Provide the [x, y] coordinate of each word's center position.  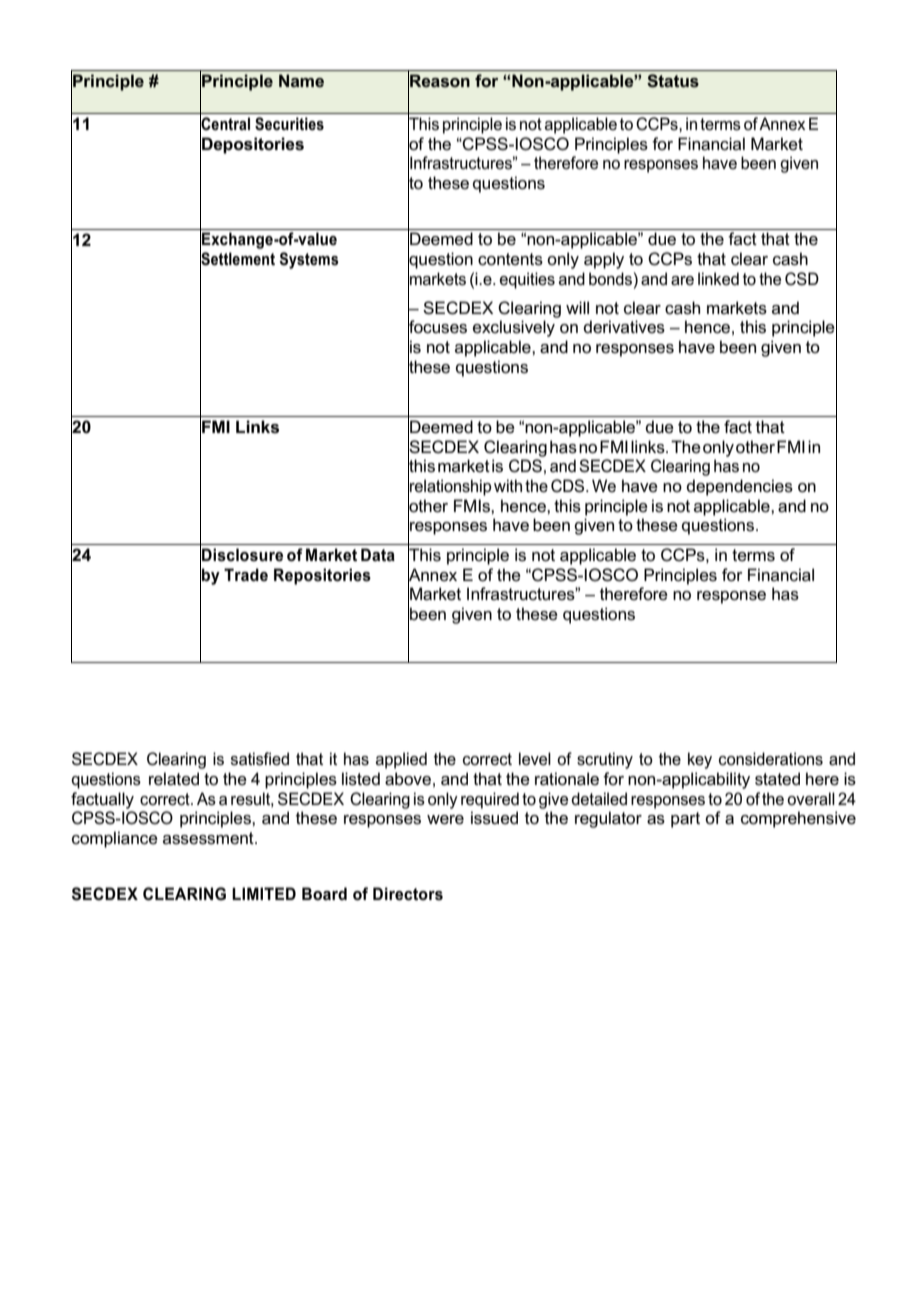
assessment [209, 838]
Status [673, 81]
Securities [289, 124]
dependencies [739, 487]
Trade [246, 574]
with [508, 485]
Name [301, 80]
